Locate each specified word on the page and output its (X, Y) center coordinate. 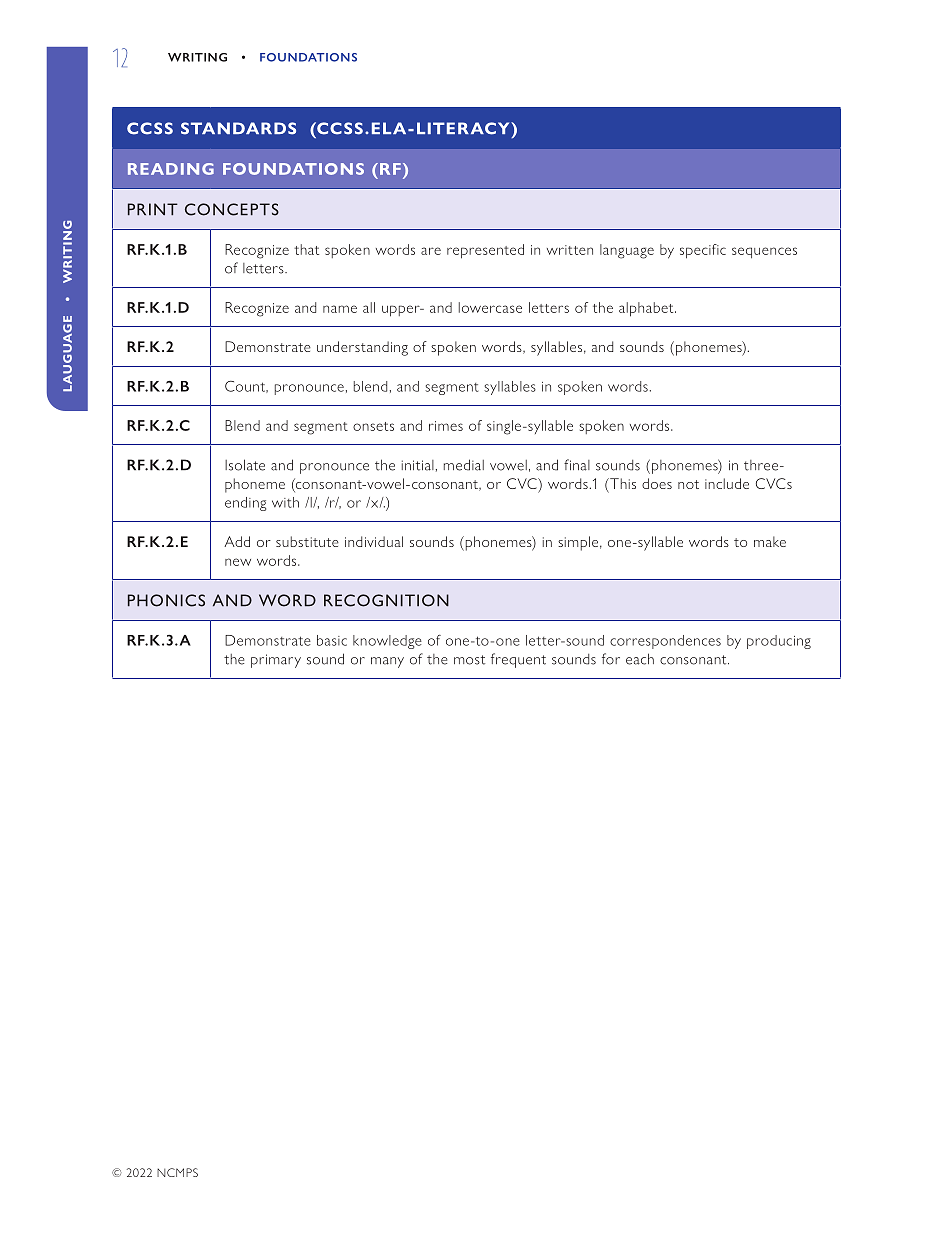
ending (245, 504)
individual (374, 541)
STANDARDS (238, 128)
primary (276, 661)
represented (485, 251)
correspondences (665, 642)
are (431, 251)
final (577, 465)
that (306, 249)
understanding (362, 348)
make (770, 541)
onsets (373, 426)
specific (703, 251)
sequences (764, 252)
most (469, 660)
